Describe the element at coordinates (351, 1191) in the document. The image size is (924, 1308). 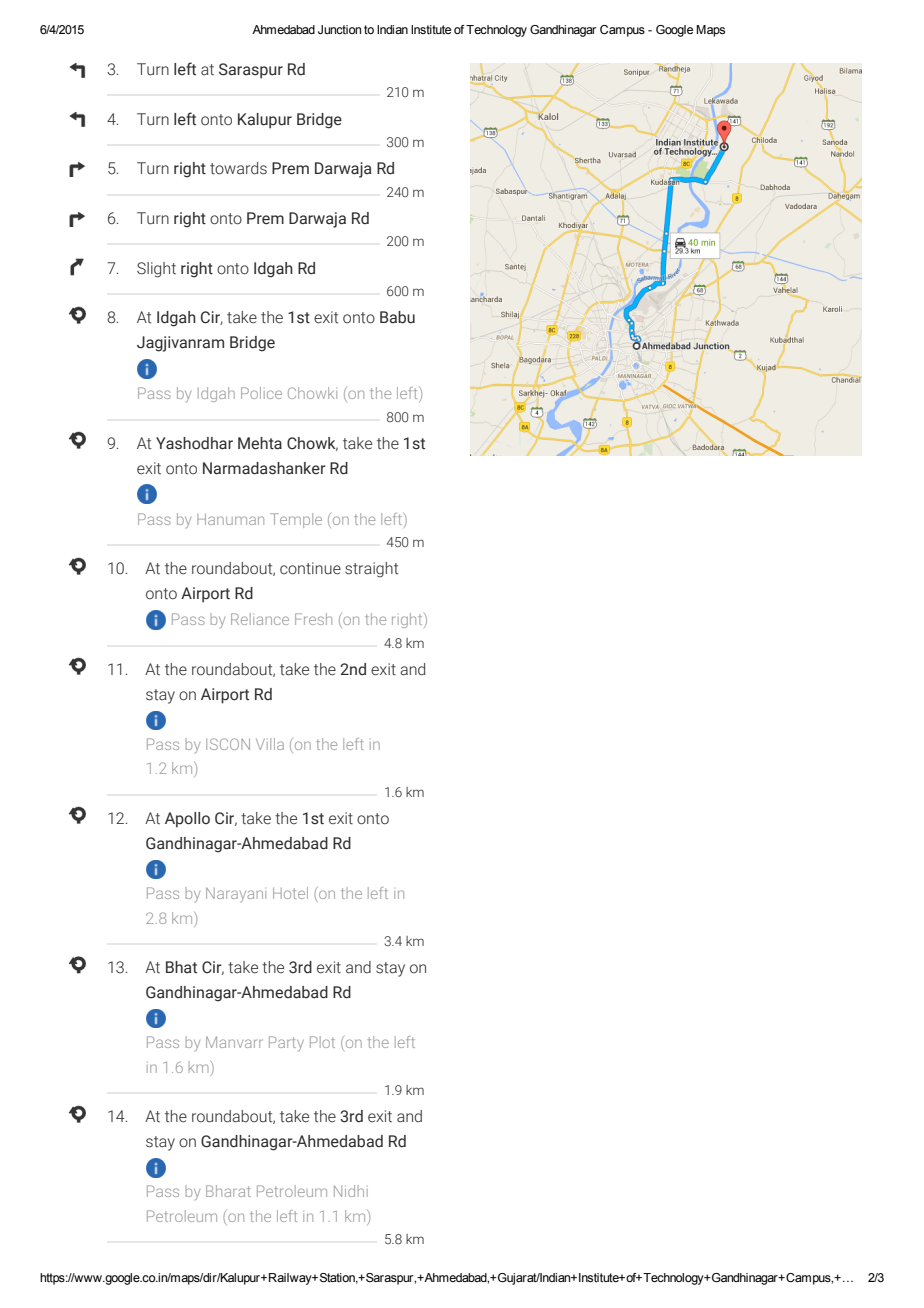
I see `Nidhi` at that location.
